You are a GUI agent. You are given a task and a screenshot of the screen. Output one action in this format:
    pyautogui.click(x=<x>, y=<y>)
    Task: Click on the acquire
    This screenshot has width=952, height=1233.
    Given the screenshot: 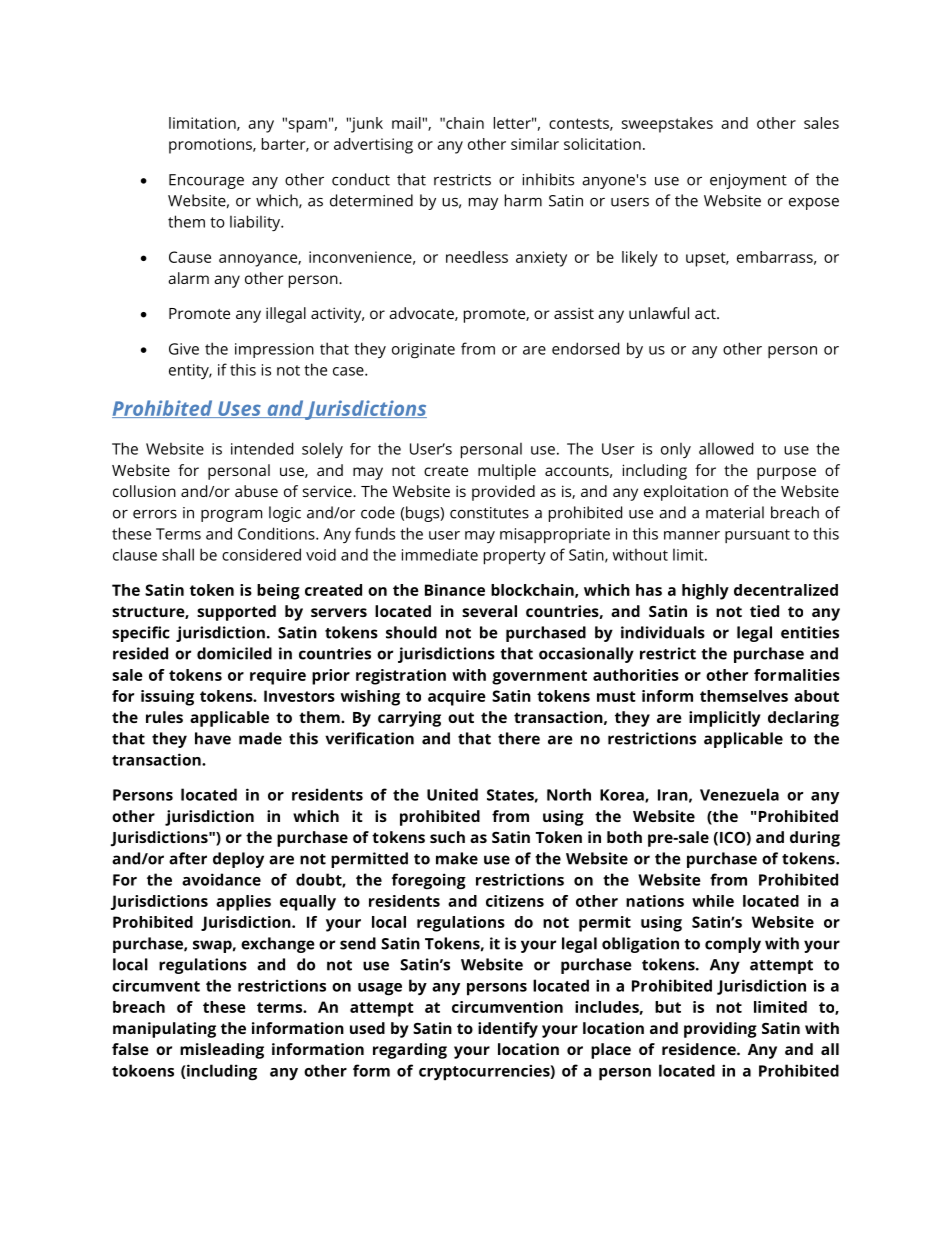 What is the action you would take?
    pyautogui.click(x=457, y=698)
